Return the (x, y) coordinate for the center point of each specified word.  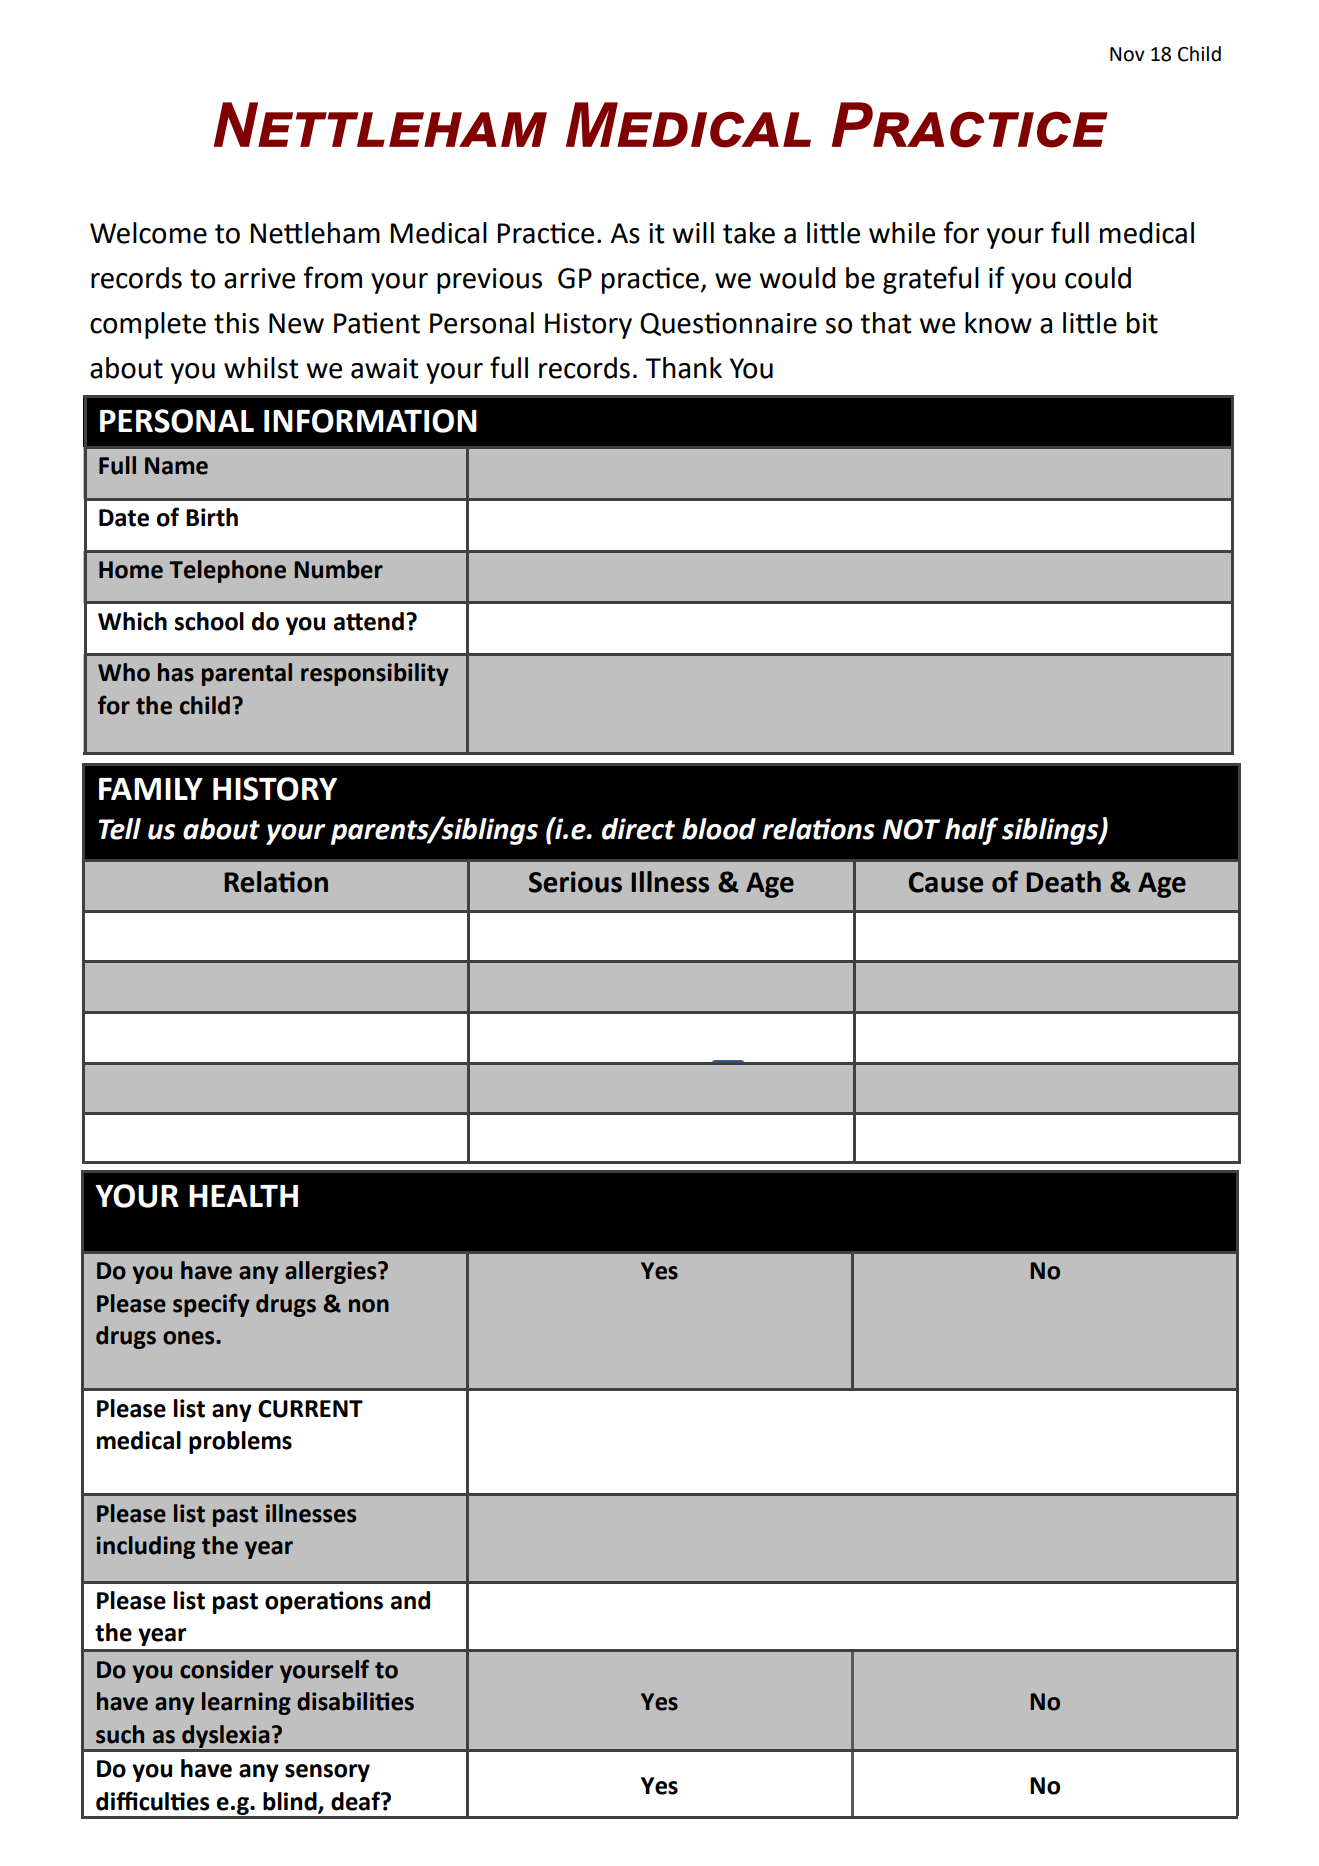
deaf (356, 1801)
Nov (1127, 54)
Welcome (148, 233)
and (410, 1600)
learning (246, 1703)
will (693, 232)
